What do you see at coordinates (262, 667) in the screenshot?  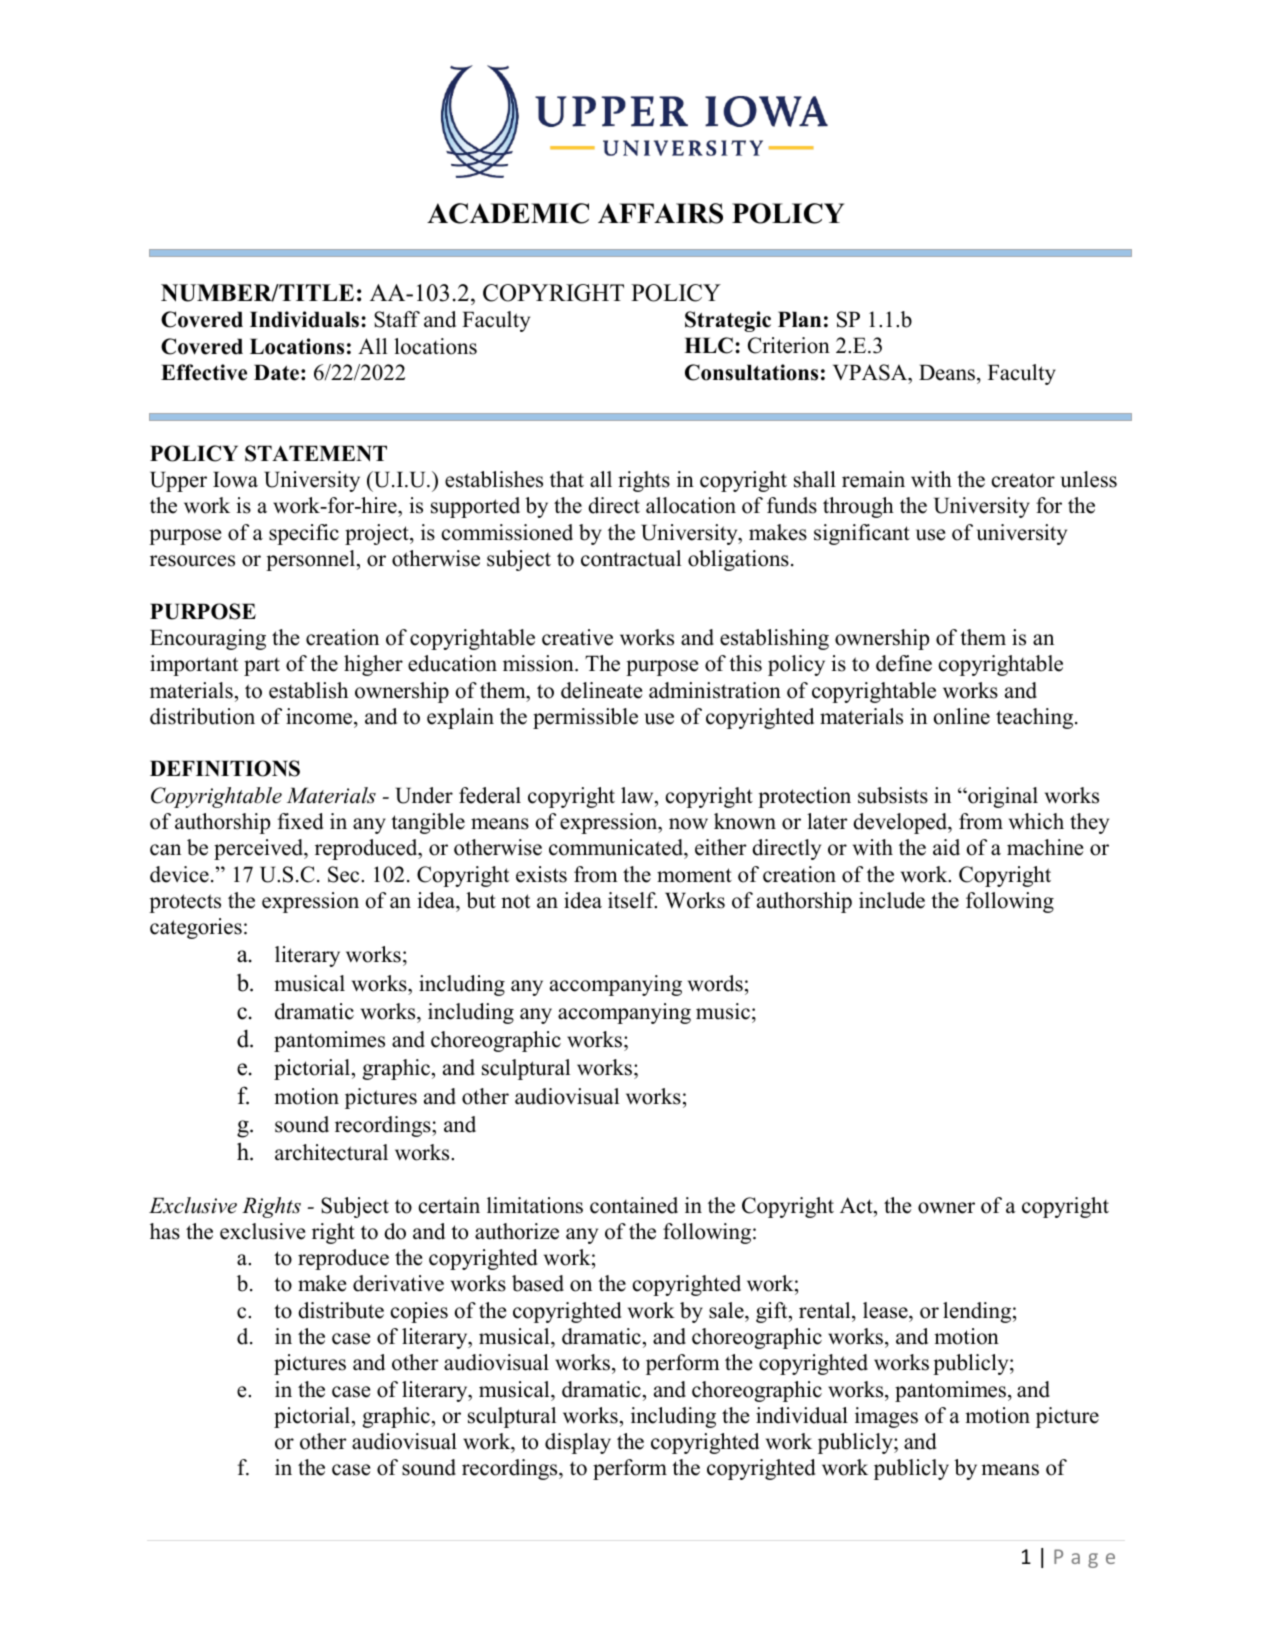 I see `part` at bounding box center [262, 667].
